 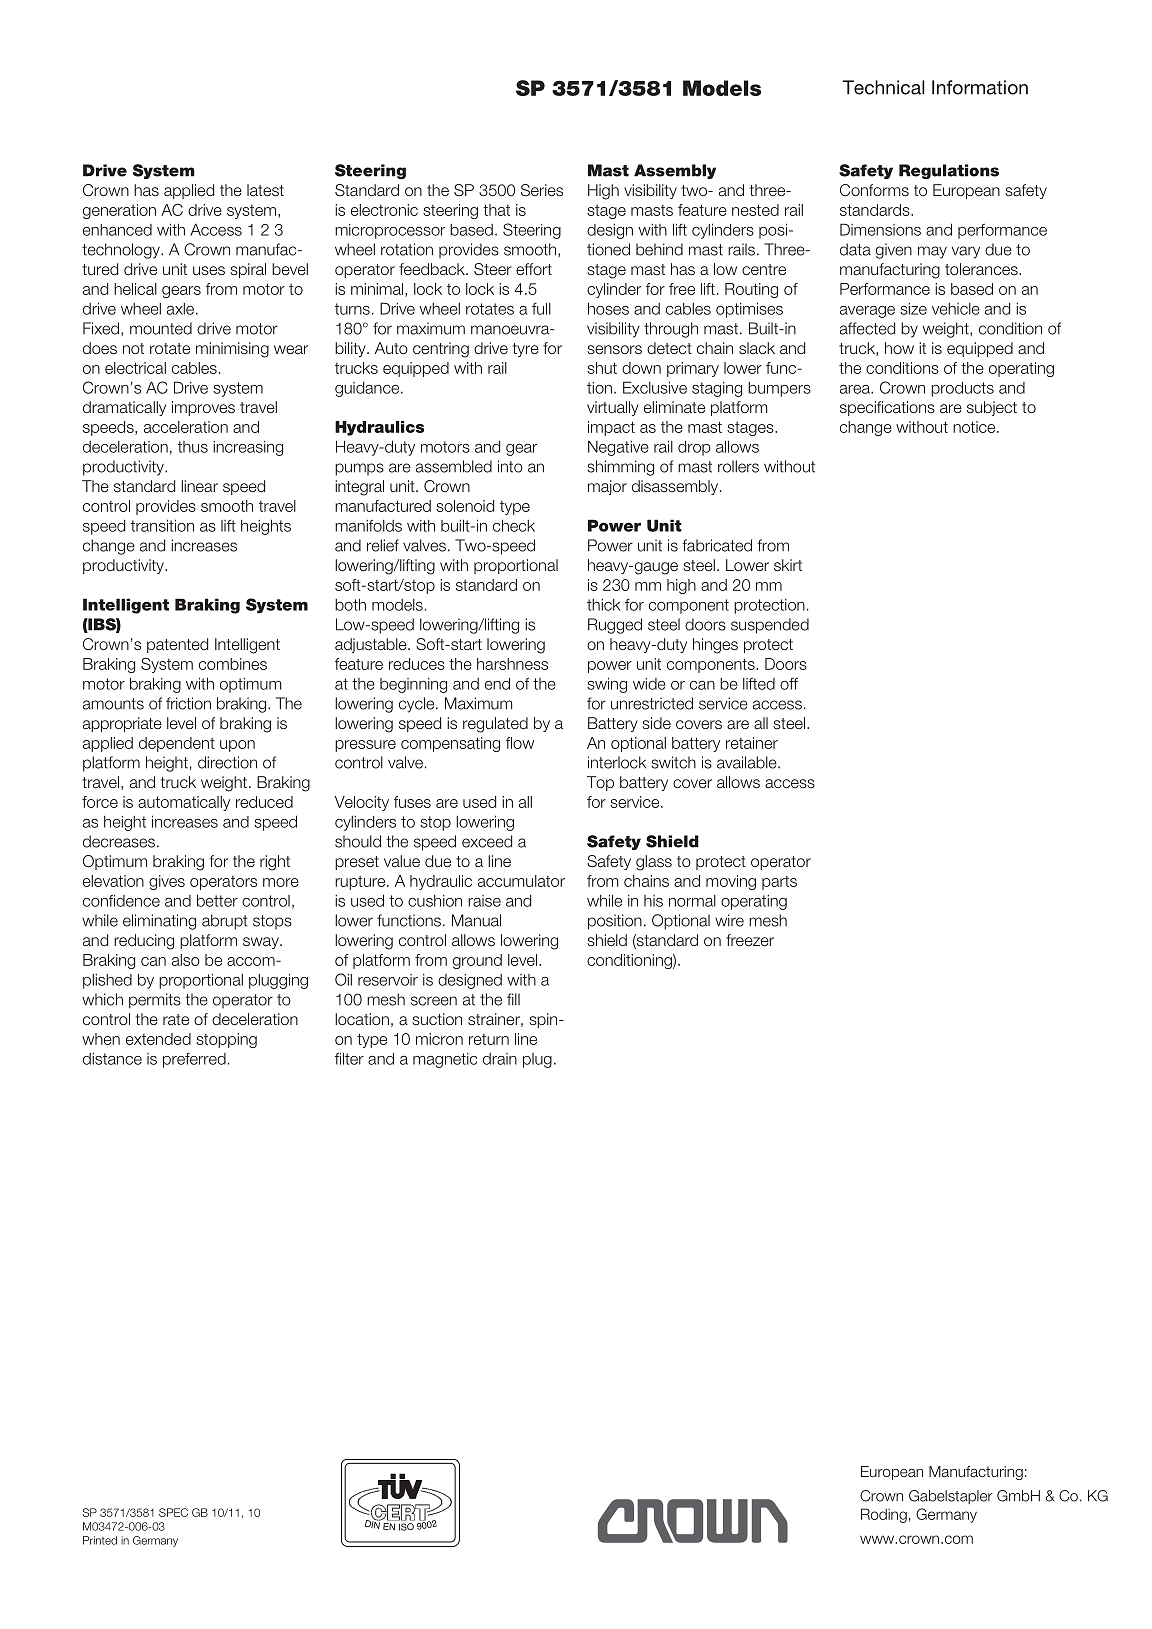 What do you see at coordinates (856, 389) in the screenshot?
I see `area` at bounding box center [856, 389].
